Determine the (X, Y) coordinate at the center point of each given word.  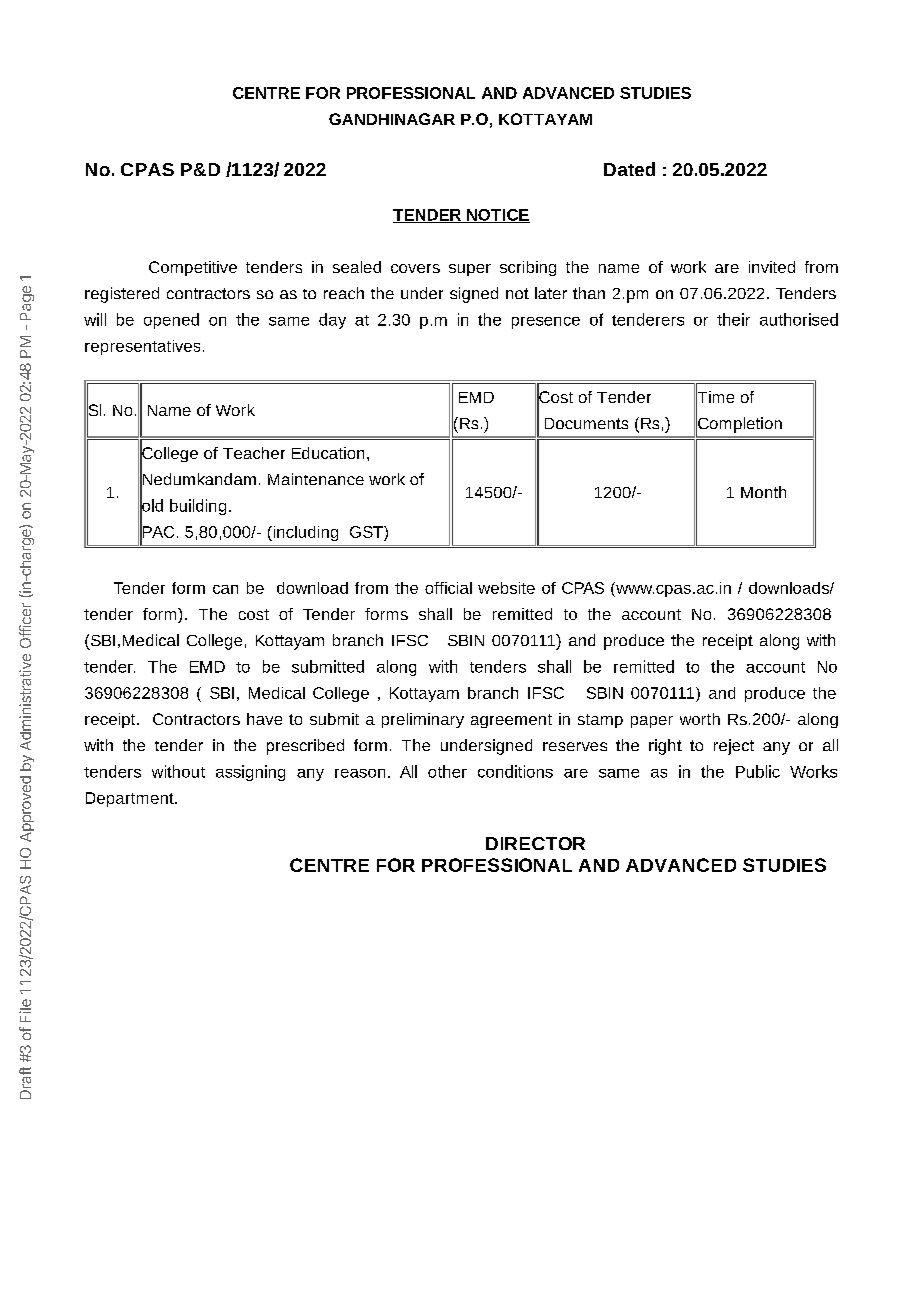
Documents (586, 423)
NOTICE (497, 216)
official (448, 588)
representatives (142, 347)
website (506, 588)
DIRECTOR (535, 843)
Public (758, 771)
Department (131, 799)
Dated (629, 169)
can (225, 589)
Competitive (193, 268)
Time (715, 397)
